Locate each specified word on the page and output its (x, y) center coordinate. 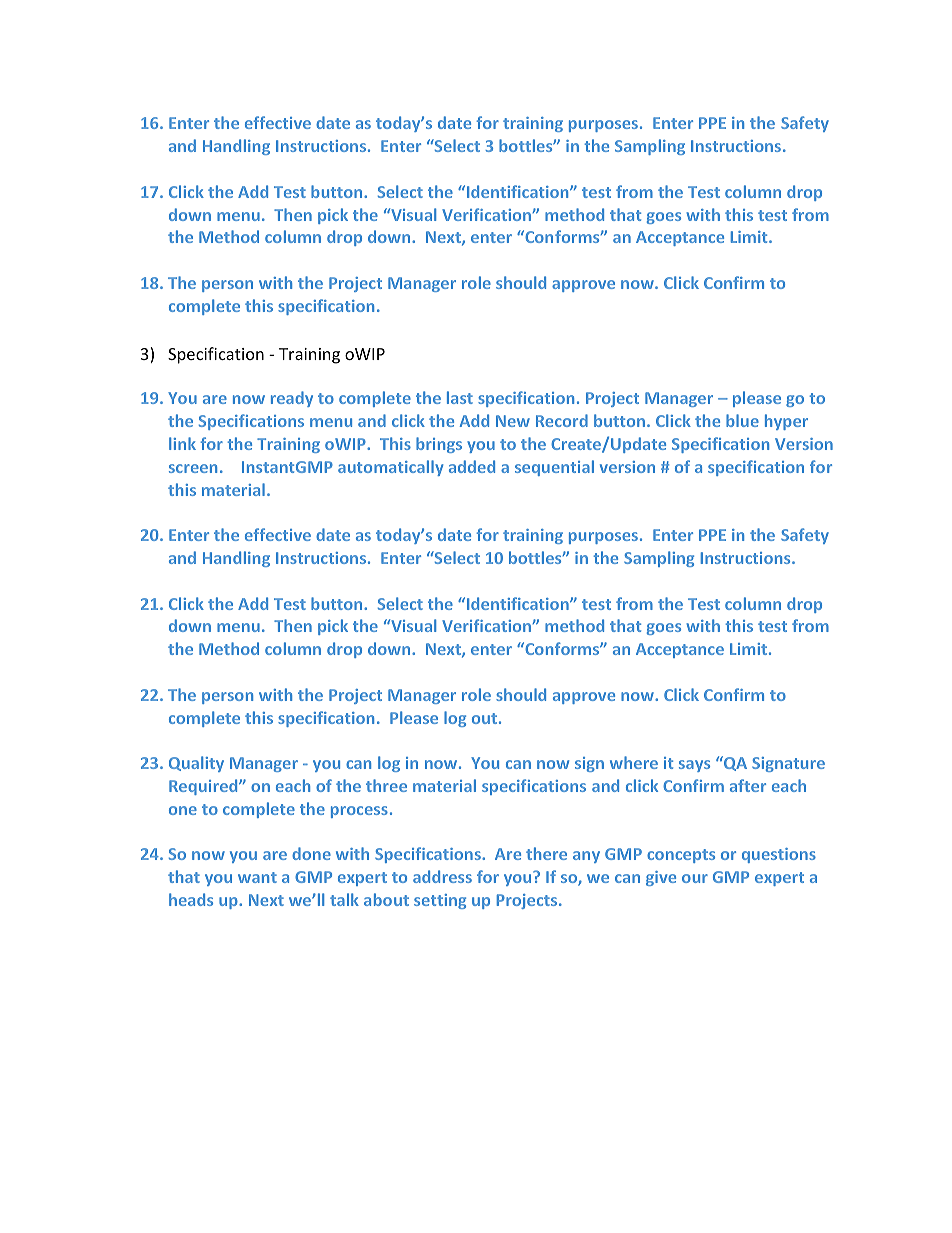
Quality (196, 764)
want (257, 877)
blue (742, 420)
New (513, 421)
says (694, 766)
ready (292, 399)
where (634, 762)
